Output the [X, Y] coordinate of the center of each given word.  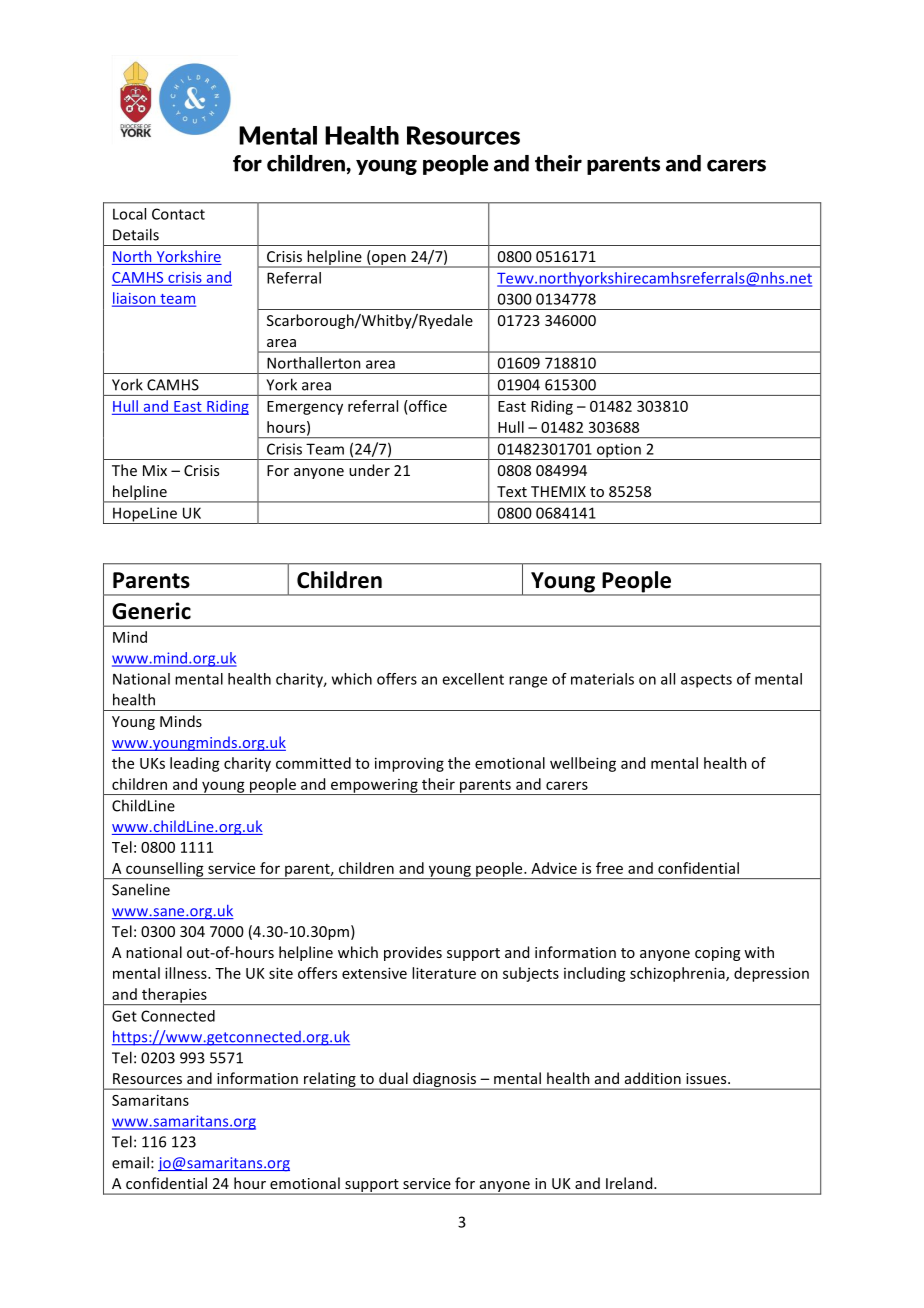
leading [195, 764]
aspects [706, 681]
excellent [473, 679]
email [130, 1162]
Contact [178, 214]
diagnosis [445, 1081]
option [618, 451]
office [427, 406]
